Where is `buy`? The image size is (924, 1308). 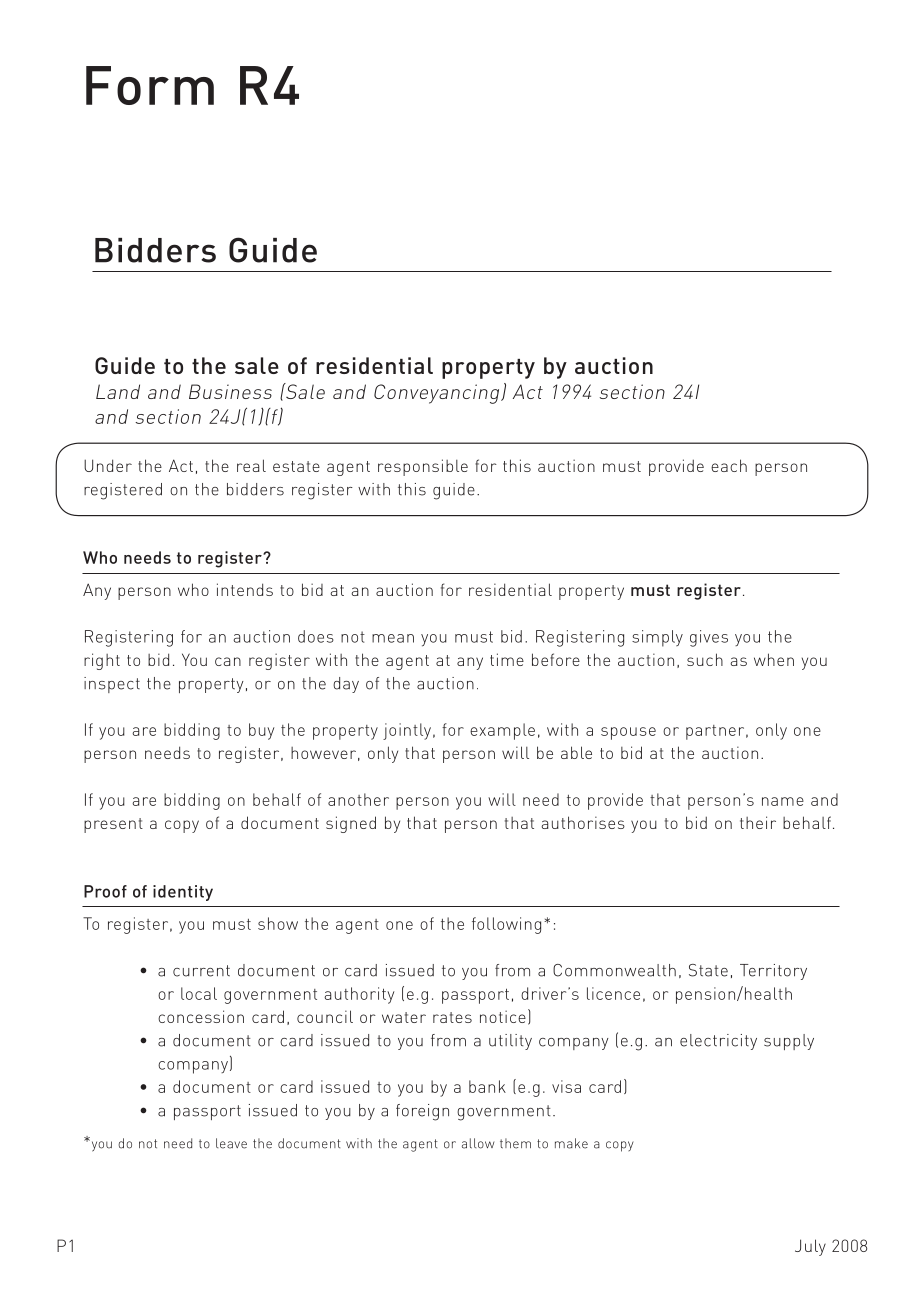
buy is located at coordinates (261, 731).
